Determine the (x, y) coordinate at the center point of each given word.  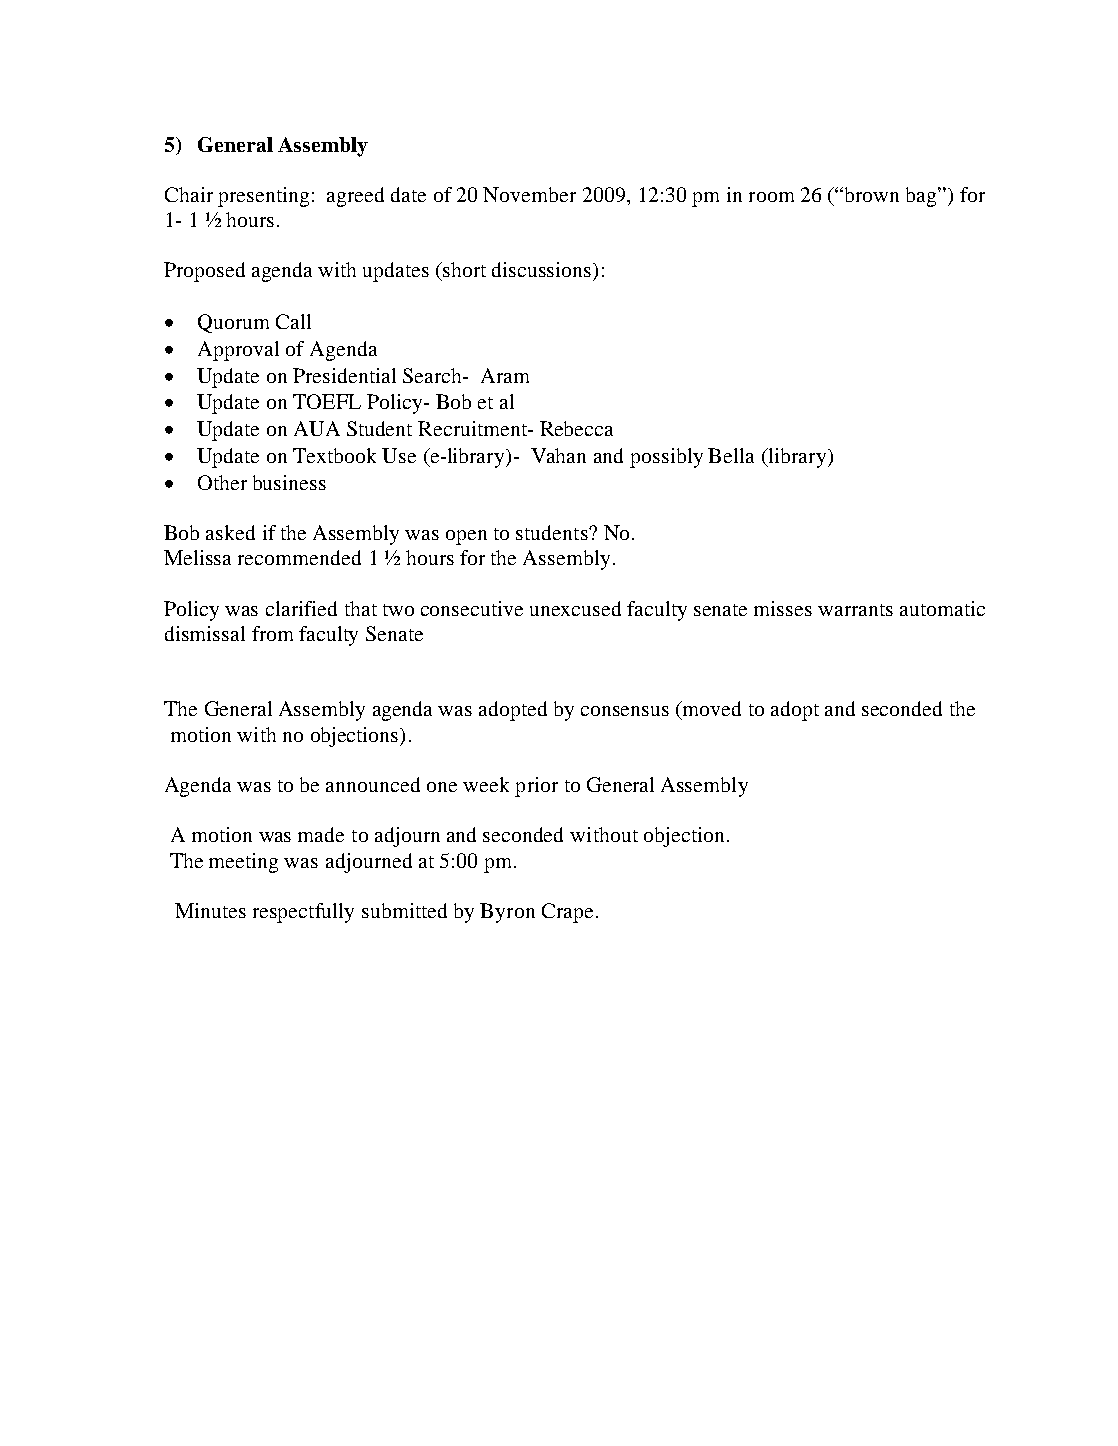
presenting (263, 197)
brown (870, 194)
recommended (299, 557)
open (466, 537)
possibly (666, 458)
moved (711, 708)
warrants (855, 610)
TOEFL (327, 401)
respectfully (303, 913)
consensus (625, 711)
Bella (731, 455)
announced (373, 784)
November (529, 194)
